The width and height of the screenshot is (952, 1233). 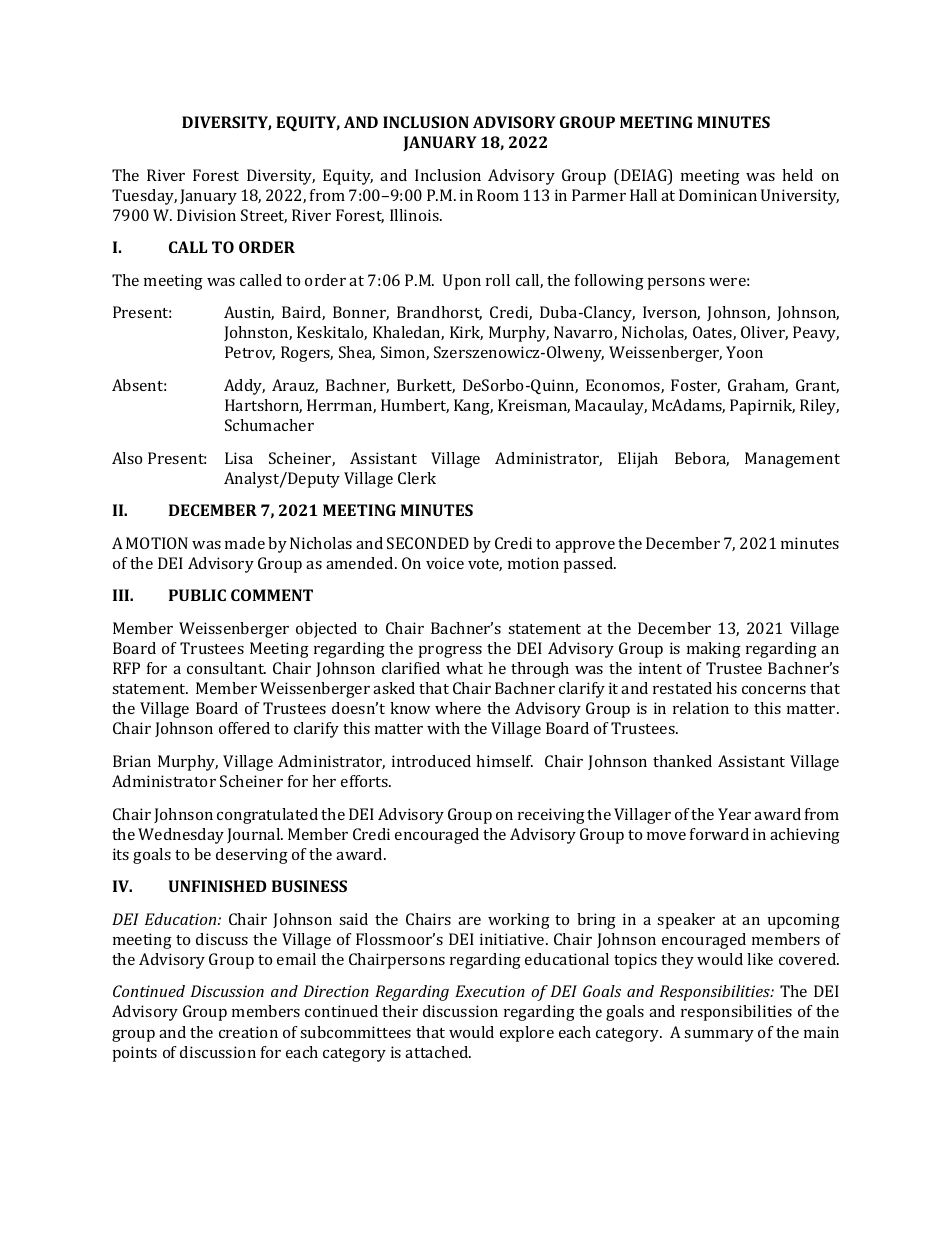 What do you see at coordinates (206, 215) in the screenshot?
I see `Division` at bounding box center [206, 215].
